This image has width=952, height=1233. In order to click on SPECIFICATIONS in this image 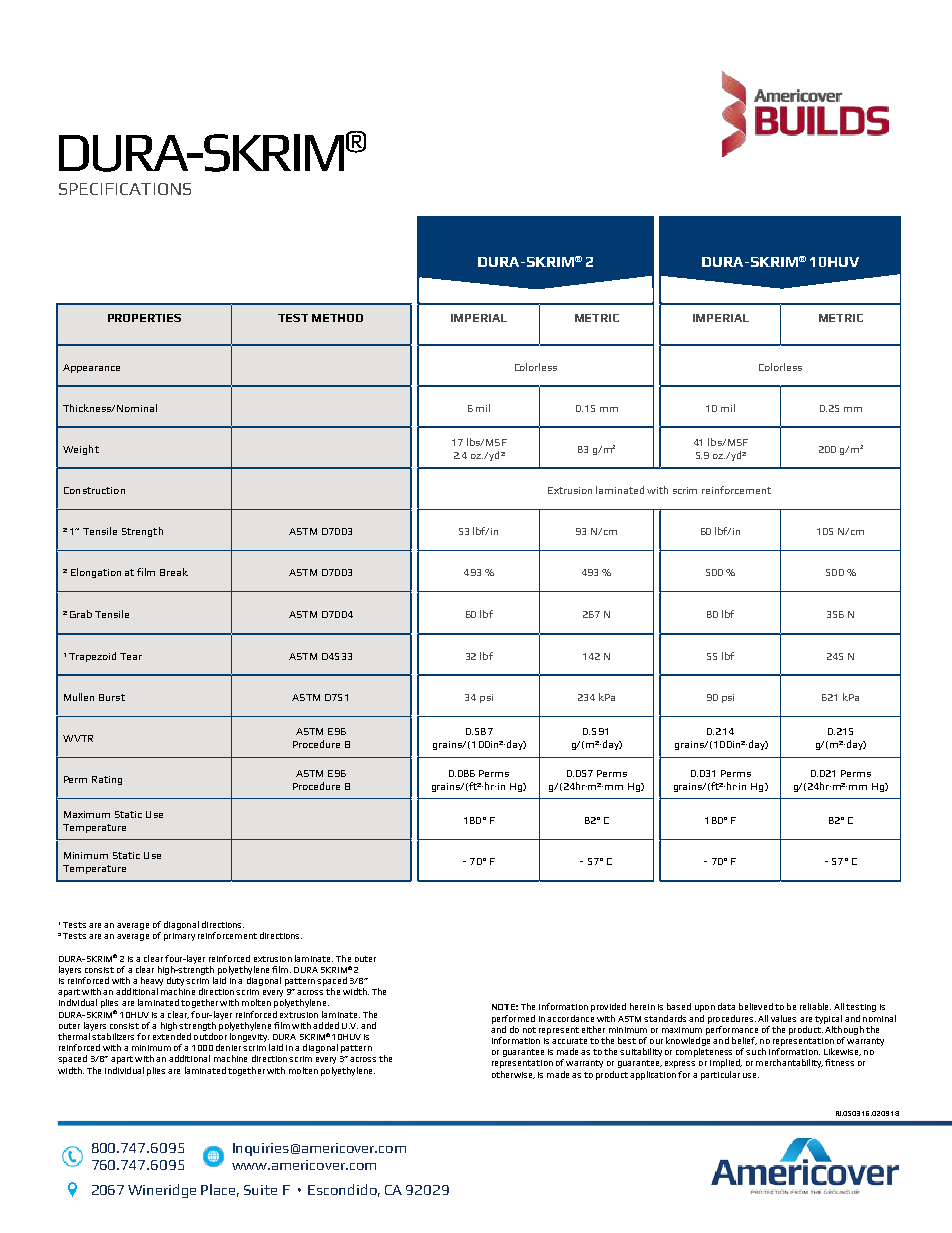, I will do `click(125, 189)`.
